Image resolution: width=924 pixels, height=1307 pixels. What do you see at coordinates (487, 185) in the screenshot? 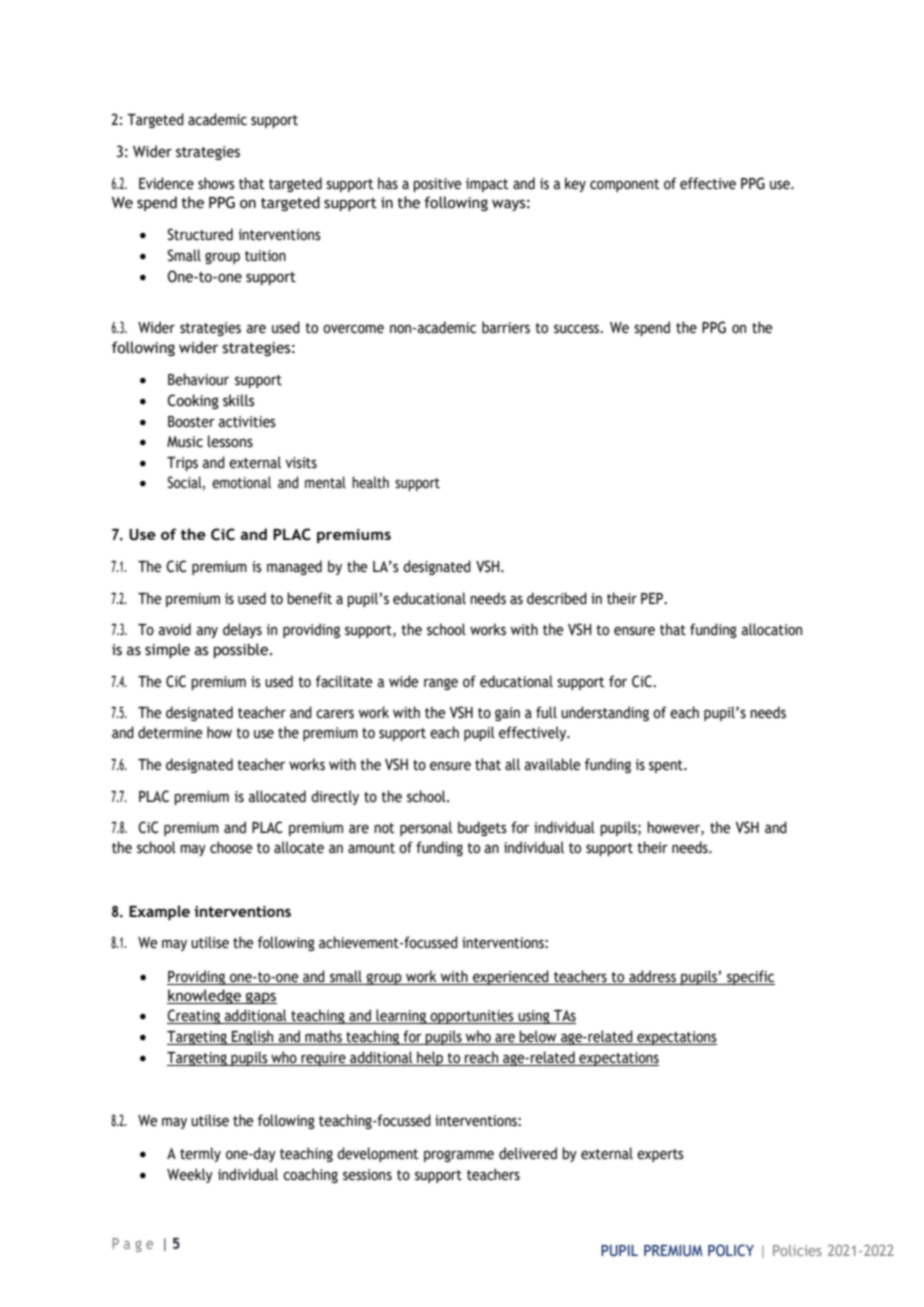
I see `impact` at bounding box center [487, 185].
